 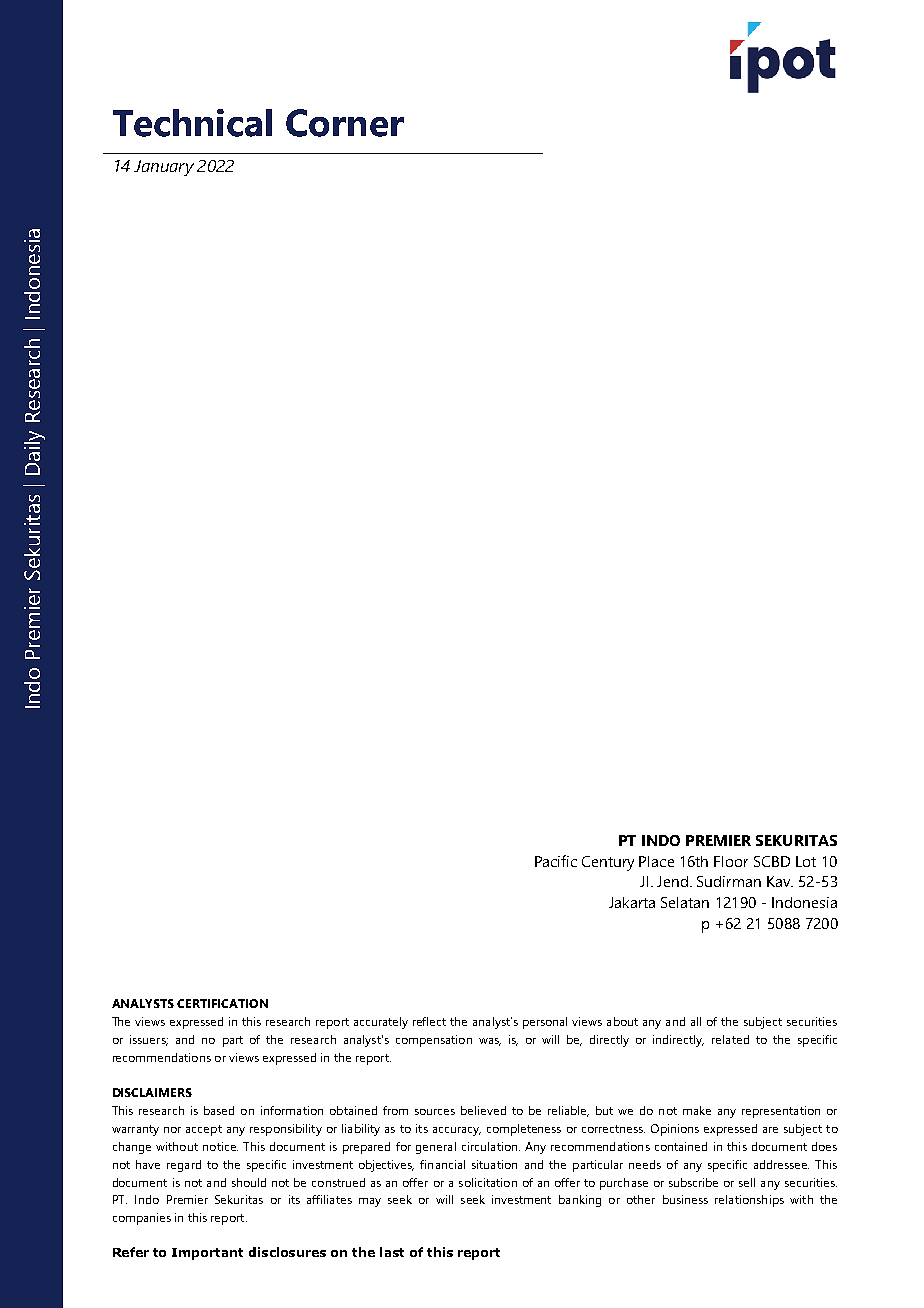 I want to click on Corner, so click(x=345, y=123).
